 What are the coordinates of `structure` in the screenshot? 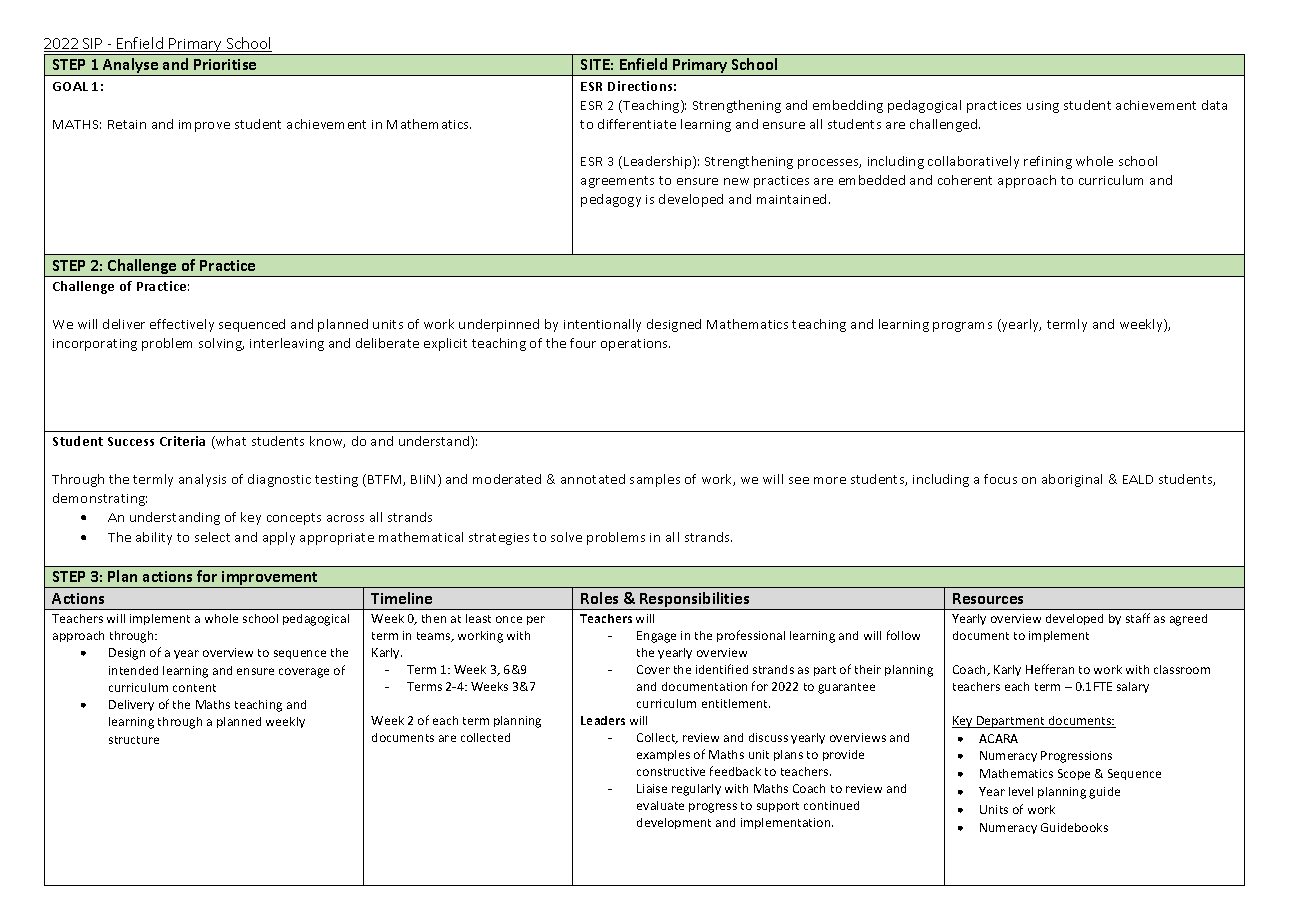 It's located at (134, 740).
